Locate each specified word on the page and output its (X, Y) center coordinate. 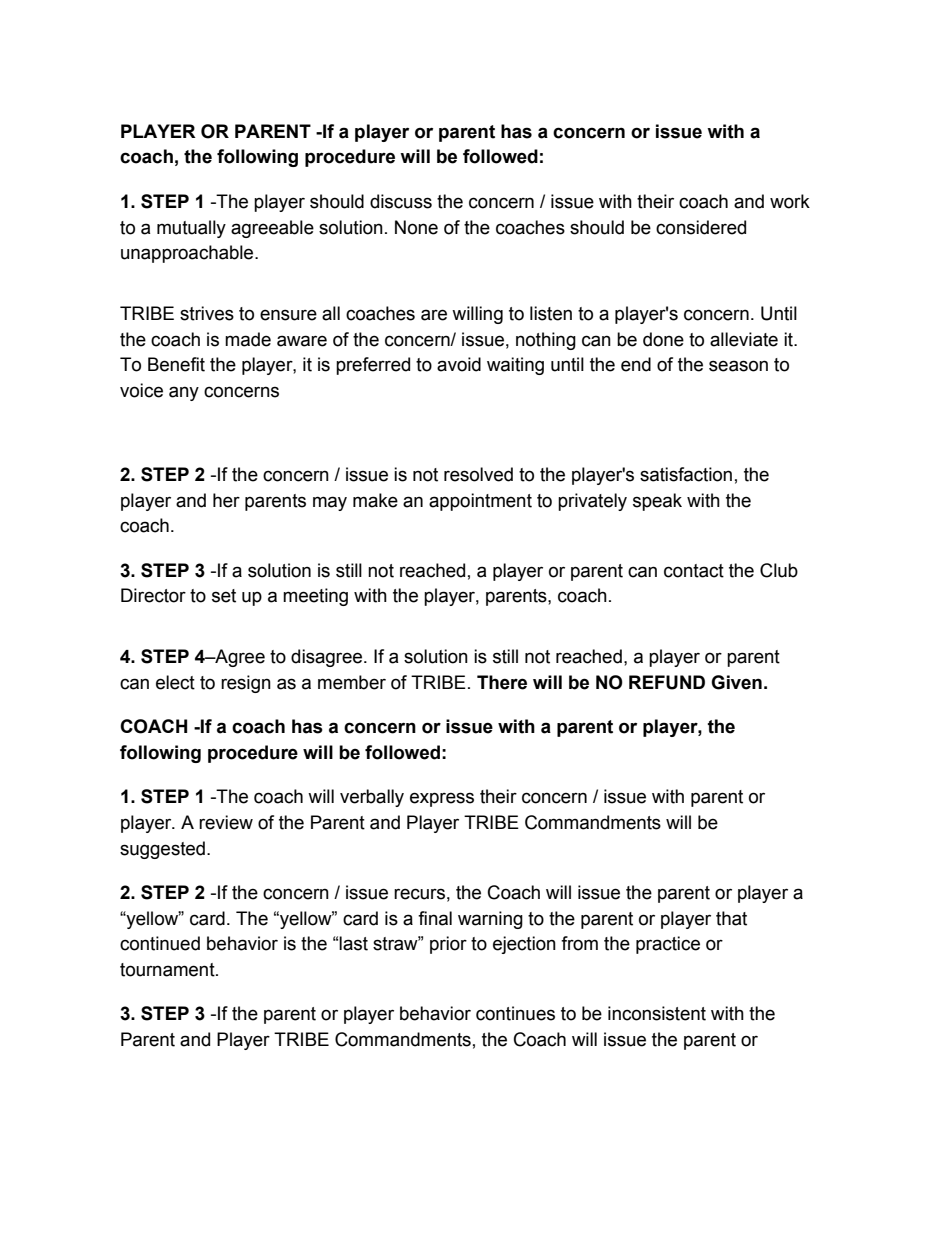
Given (736, 682)
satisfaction (686, 474)
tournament (168, 970)
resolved (478, 474)
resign (246, 684)
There (502, 682)
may (330, 503)
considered (701, 227)
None (416, 227)
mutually (191, 229)
